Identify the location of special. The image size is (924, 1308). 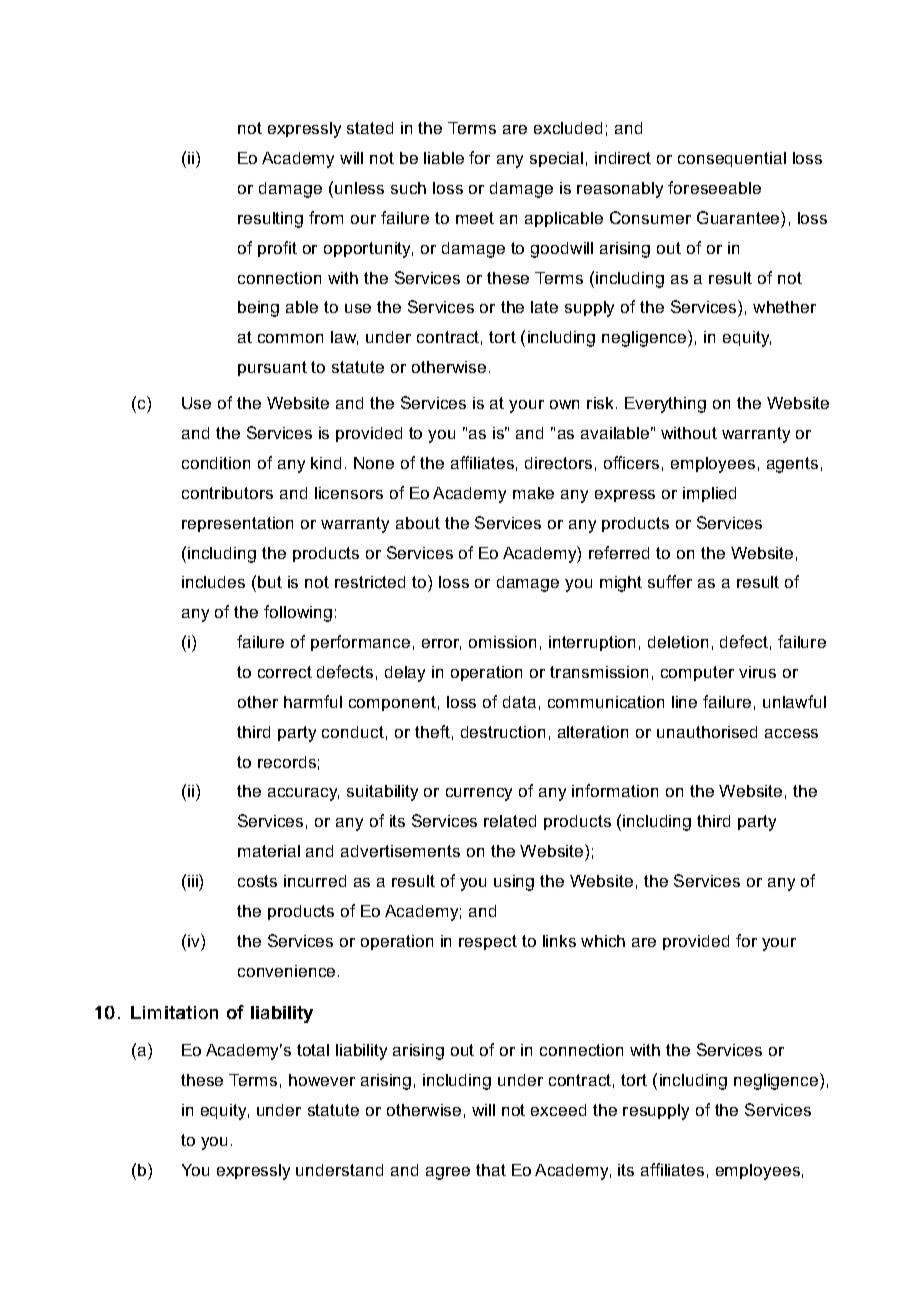
(556, 159).
